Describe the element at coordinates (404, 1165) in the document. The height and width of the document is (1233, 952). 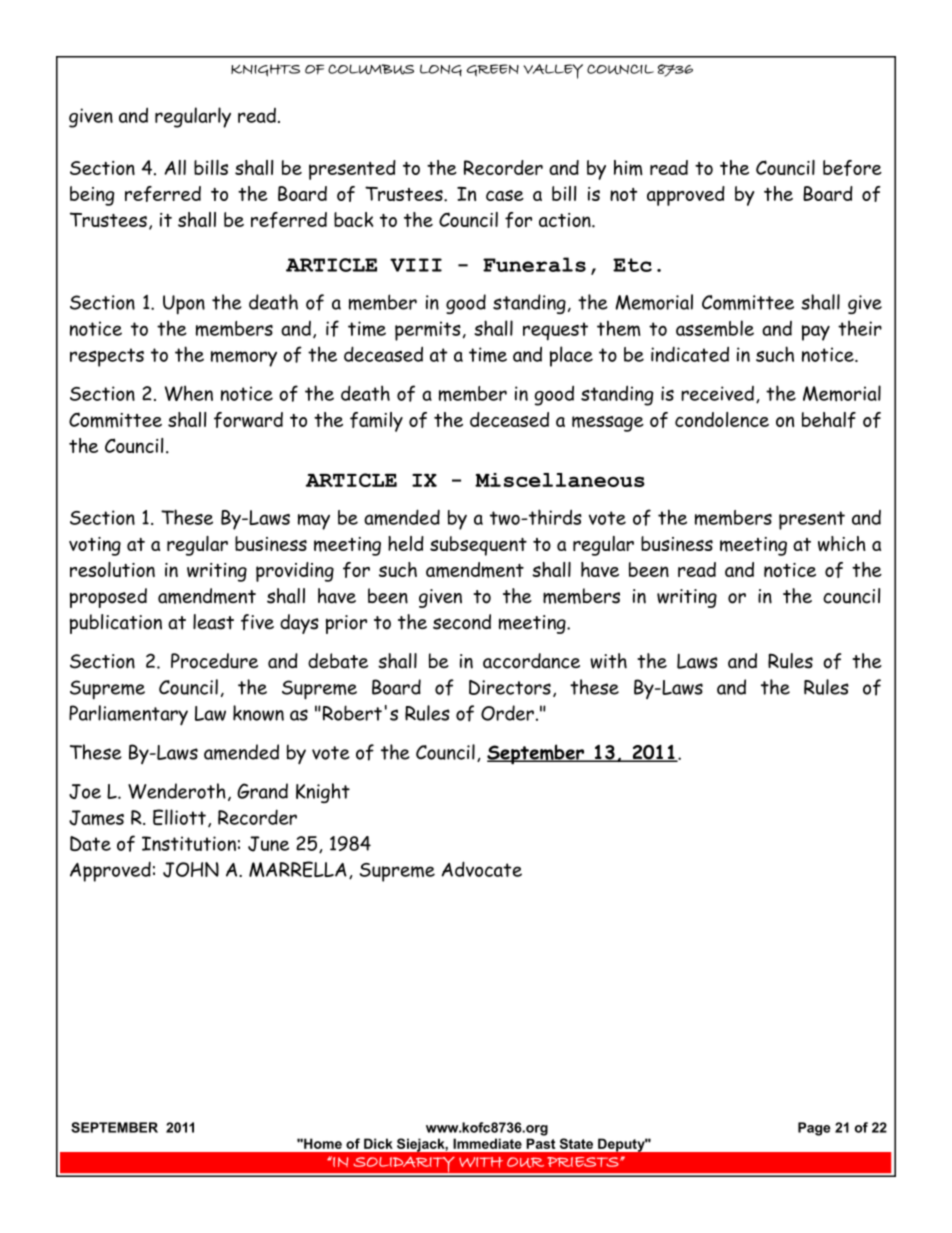
I see `SOLIDARITY` at that location.
